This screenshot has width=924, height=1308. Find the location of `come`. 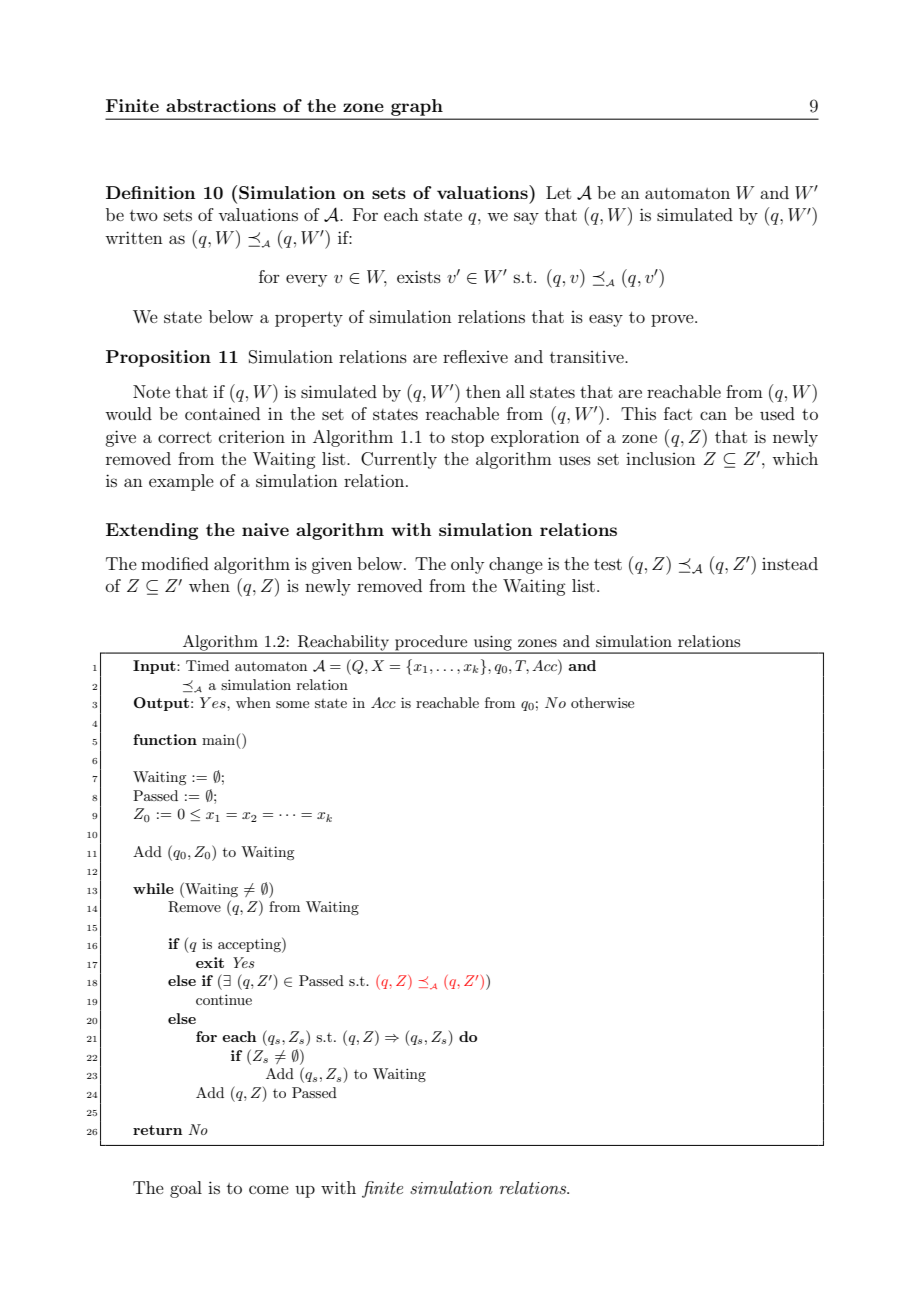

come is located at coordinates (269, 1189).
